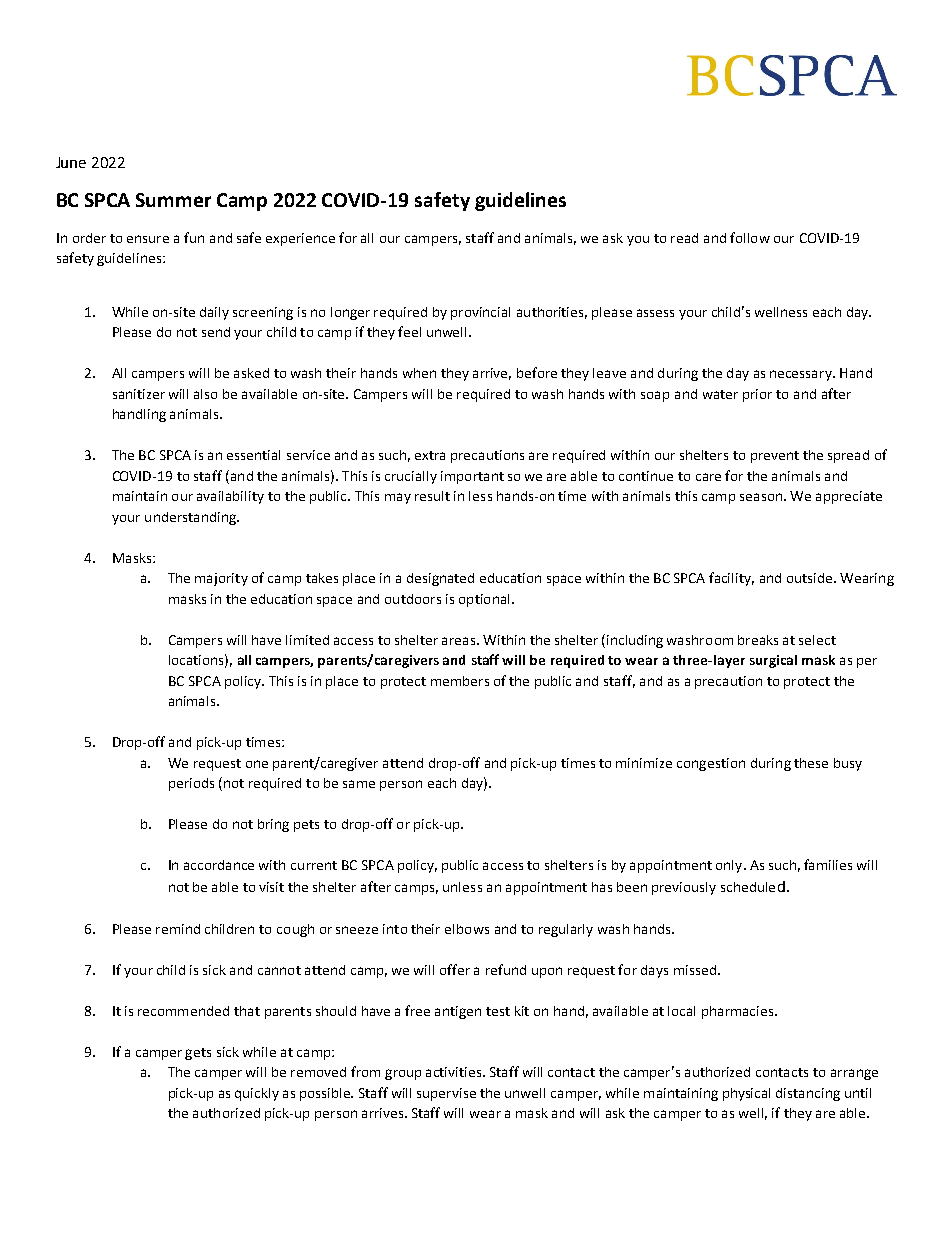  I want to click on experience, so click(300, 239).
